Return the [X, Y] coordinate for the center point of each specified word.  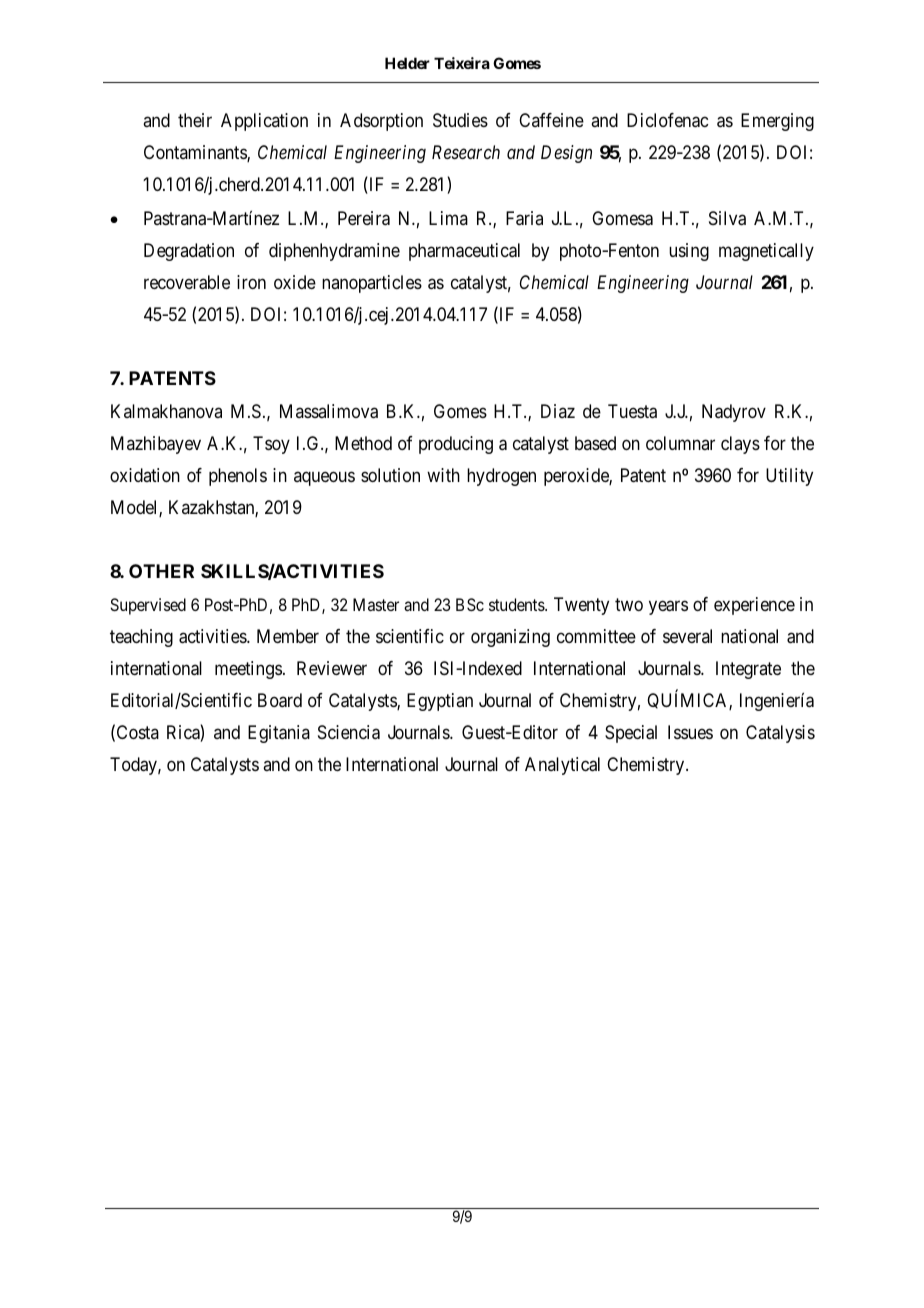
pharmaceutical [464, 252]
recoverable [187, 282]
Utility [789, 477]
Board [280, 700]
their [195, 120]
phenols [238, 477]
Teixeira [462, 63]
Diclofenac [667, 120]
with [443, 475]
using [689, 252]
